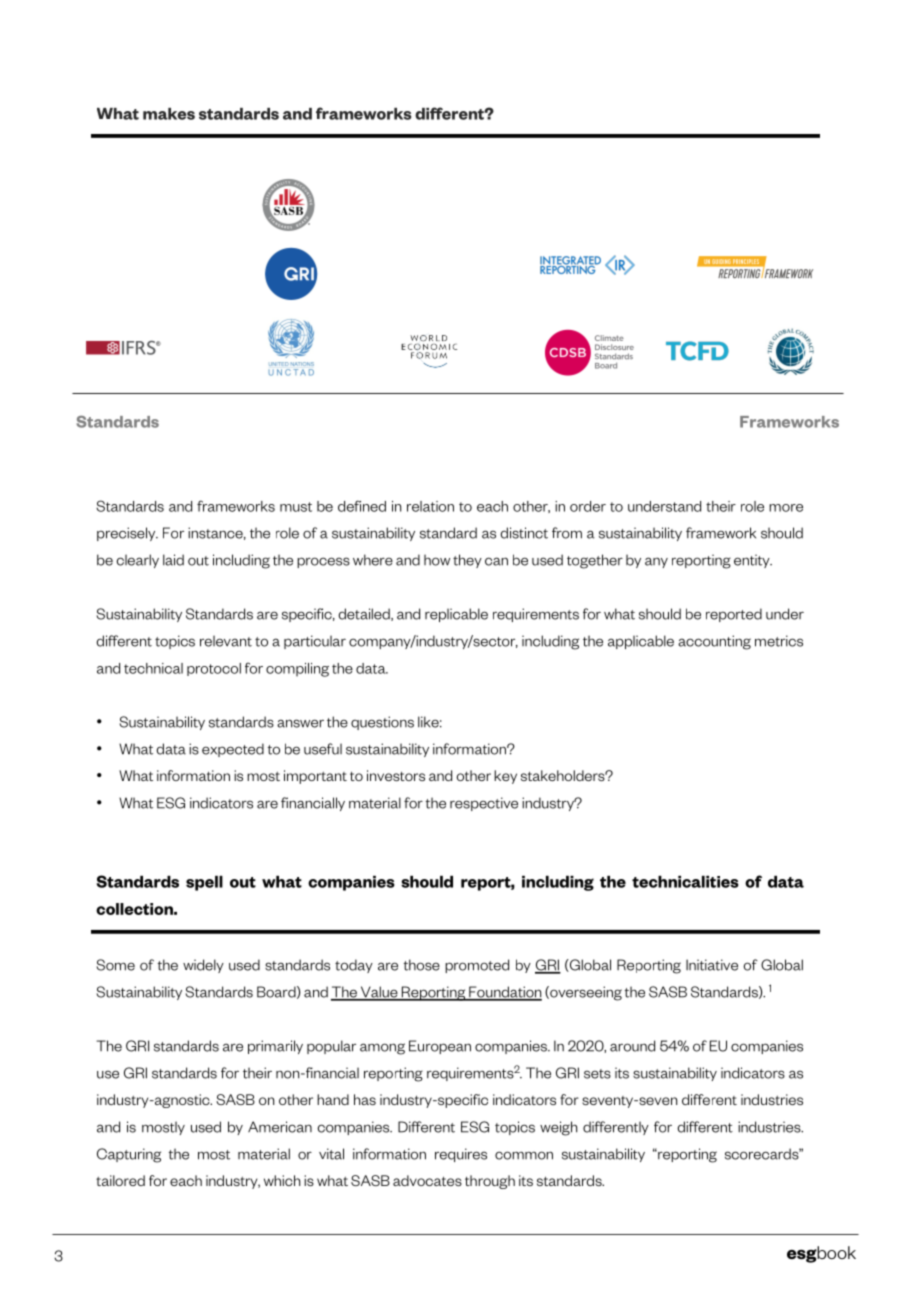 This page has width=911, height=1316. I want to click on entity, so click(753, 561).
